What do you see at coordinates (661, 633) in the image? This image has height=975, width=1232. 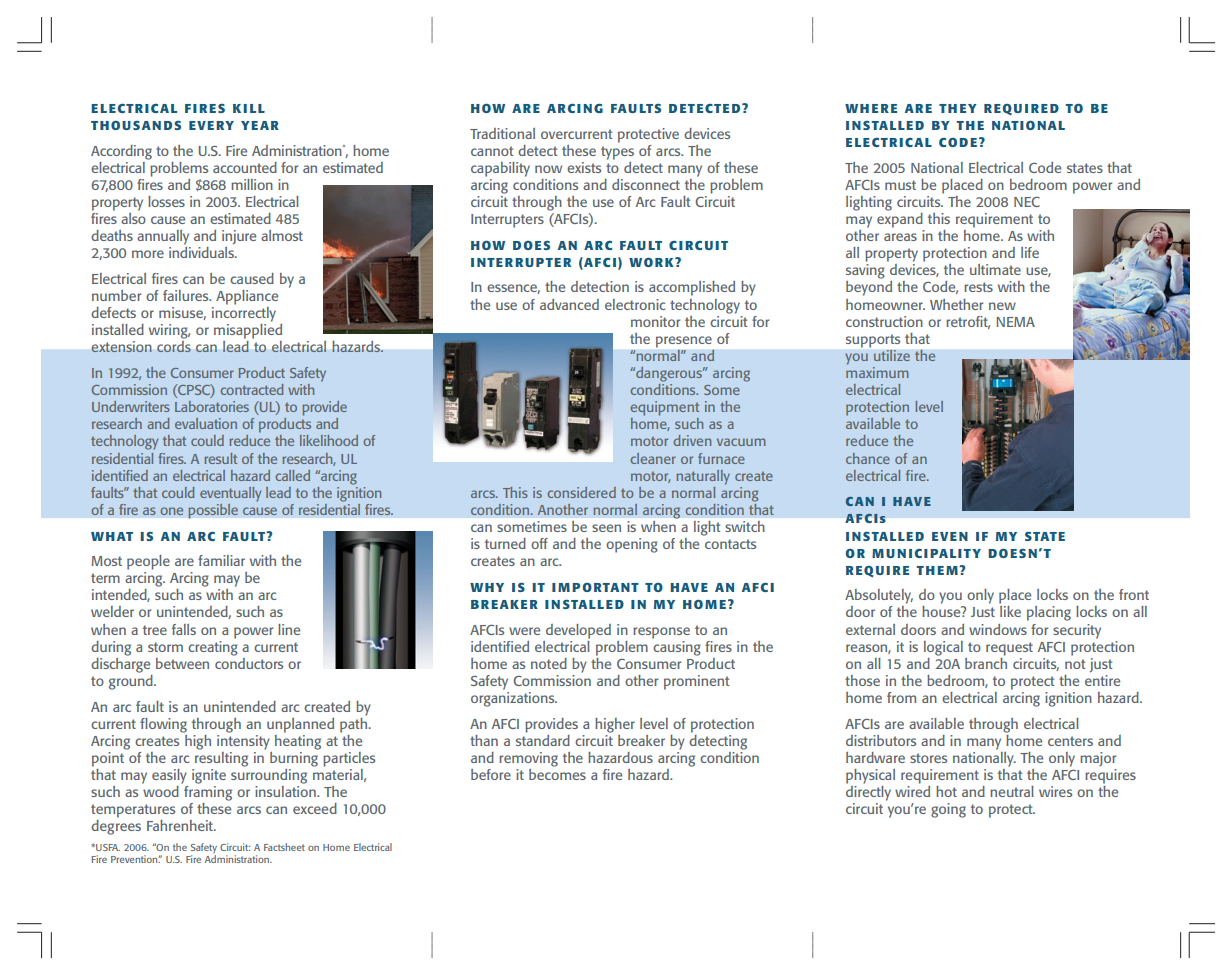 I see `response` at bounding box center [661, 633].
